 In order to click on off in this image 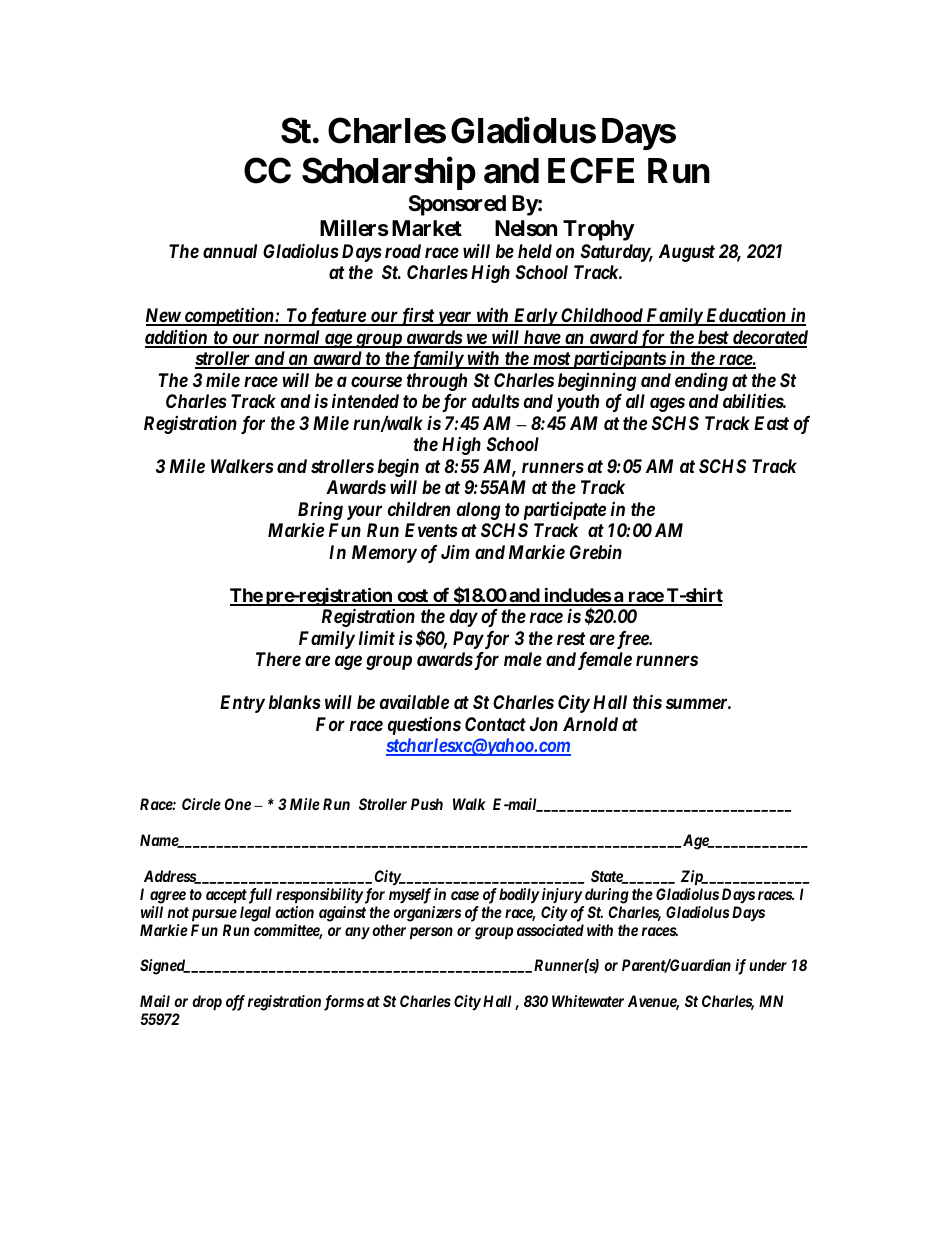, I will do `click(235, 1003)`.
